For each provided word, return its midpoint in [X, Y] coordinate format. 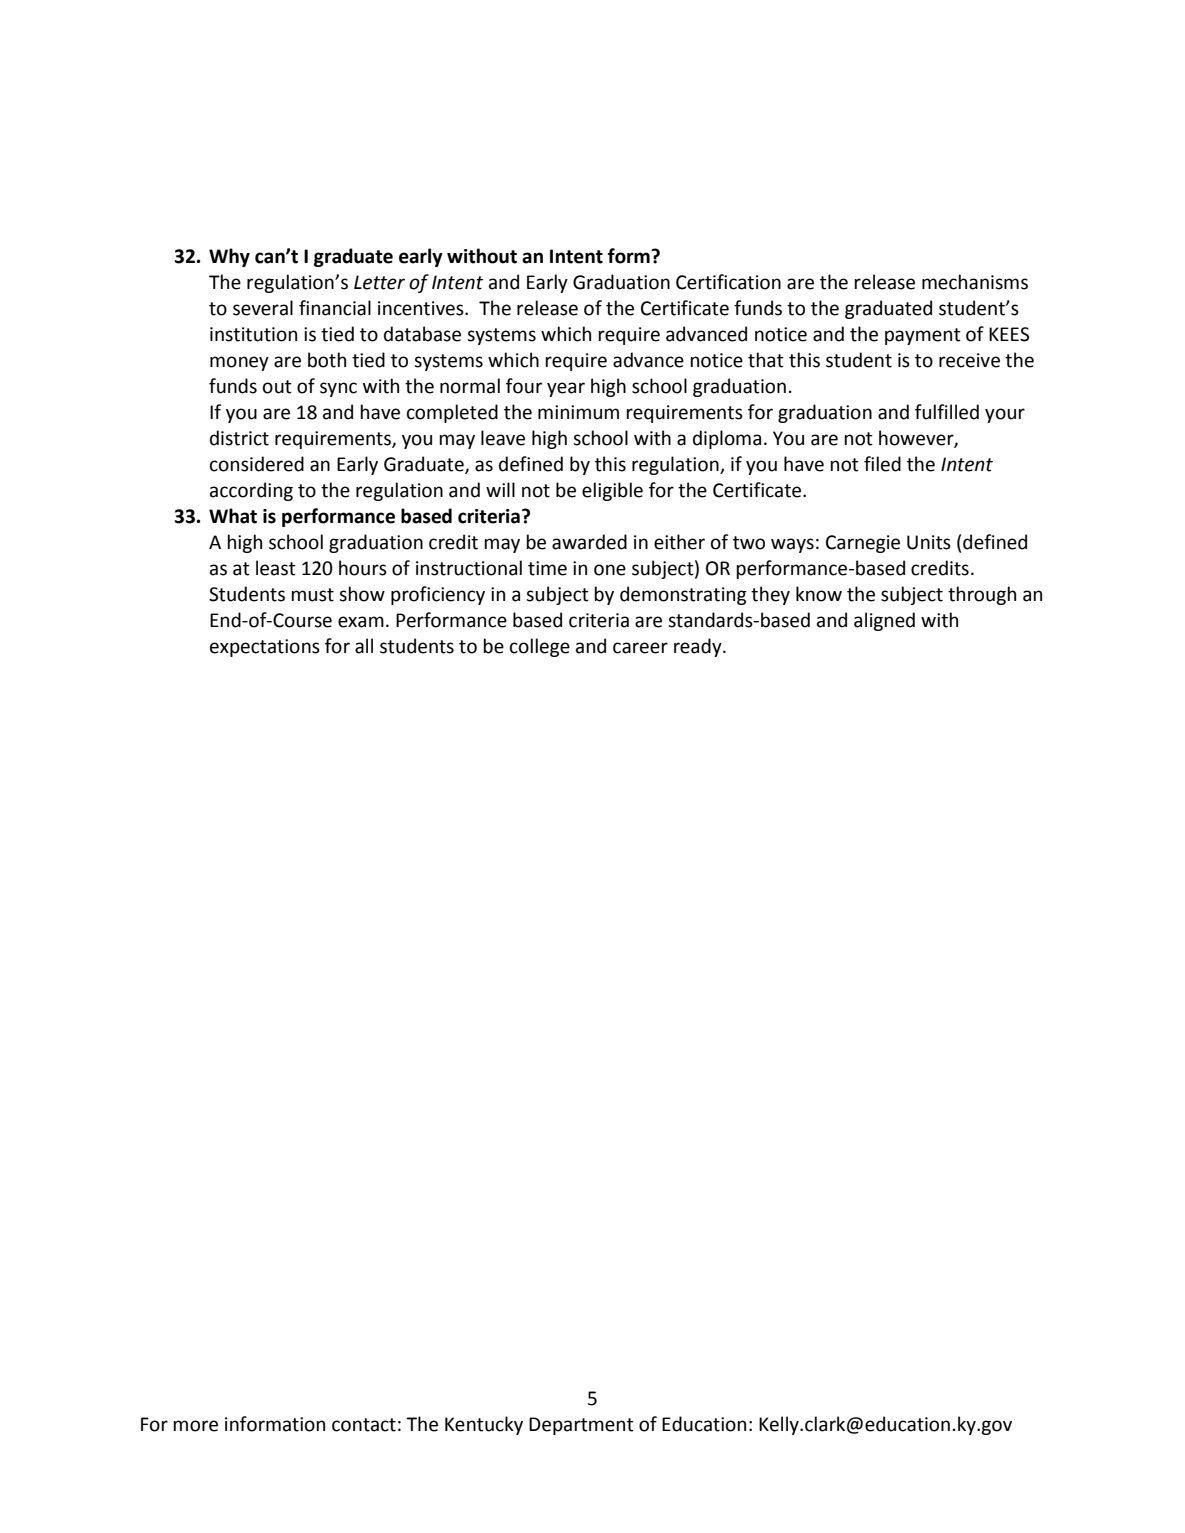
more [195, 1426]
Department [581, 1426]
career [640, 648]
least [276, 568]
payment [923, 336]
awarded [589, 542]
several [263, 308]
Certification [728, 282]
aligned [884, 621]
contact [364, 1425]
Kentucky [484, 1425]
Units [929, 542]
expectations [265, 648]
